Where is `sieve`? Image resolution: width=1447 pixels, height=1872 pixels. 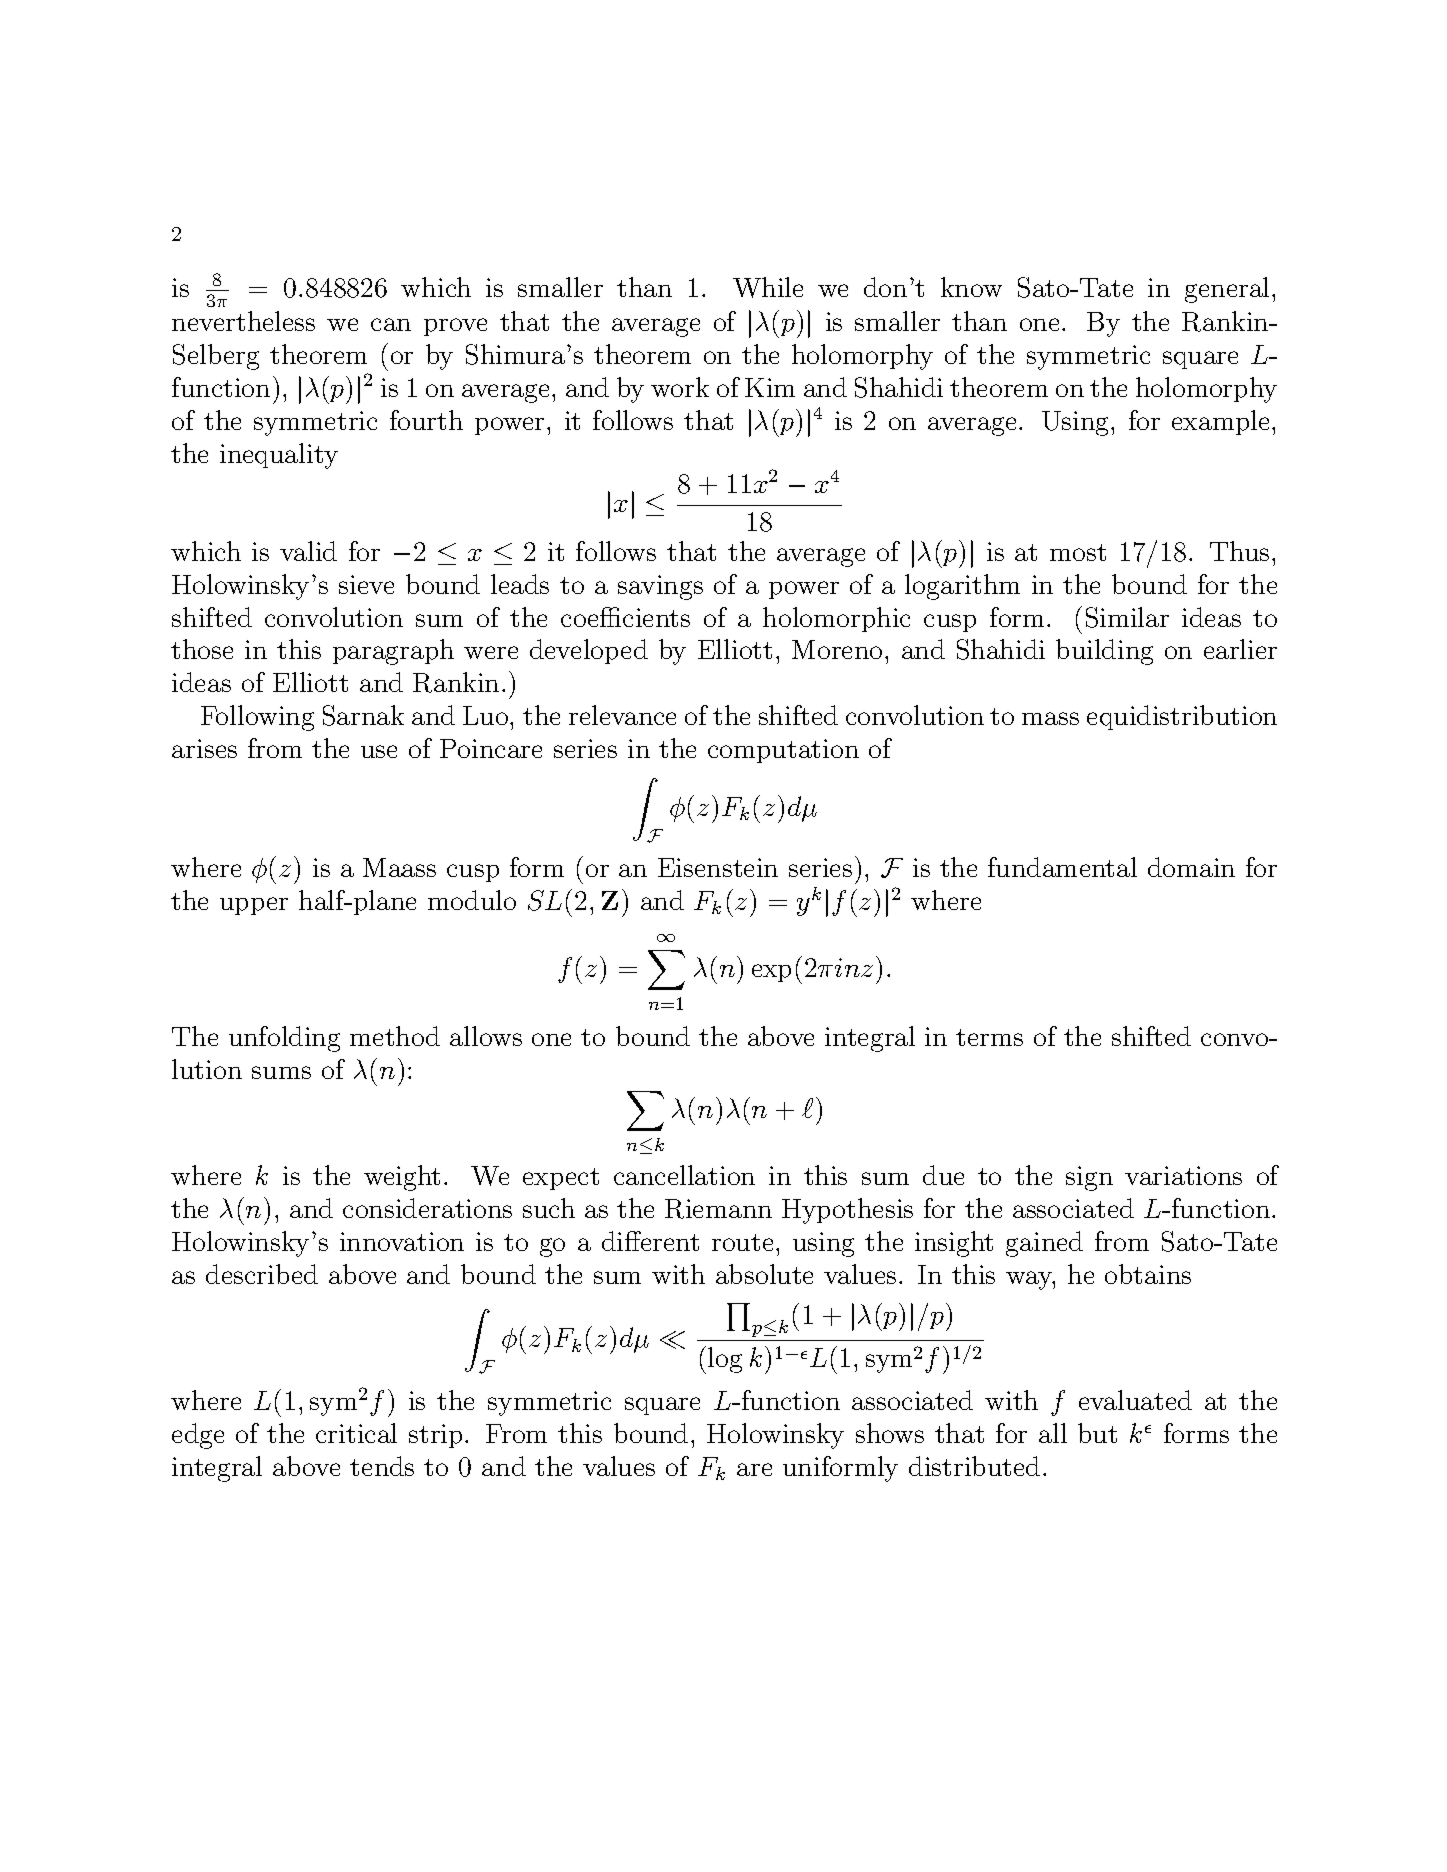
sieve is located at coordinates (366, 584).
